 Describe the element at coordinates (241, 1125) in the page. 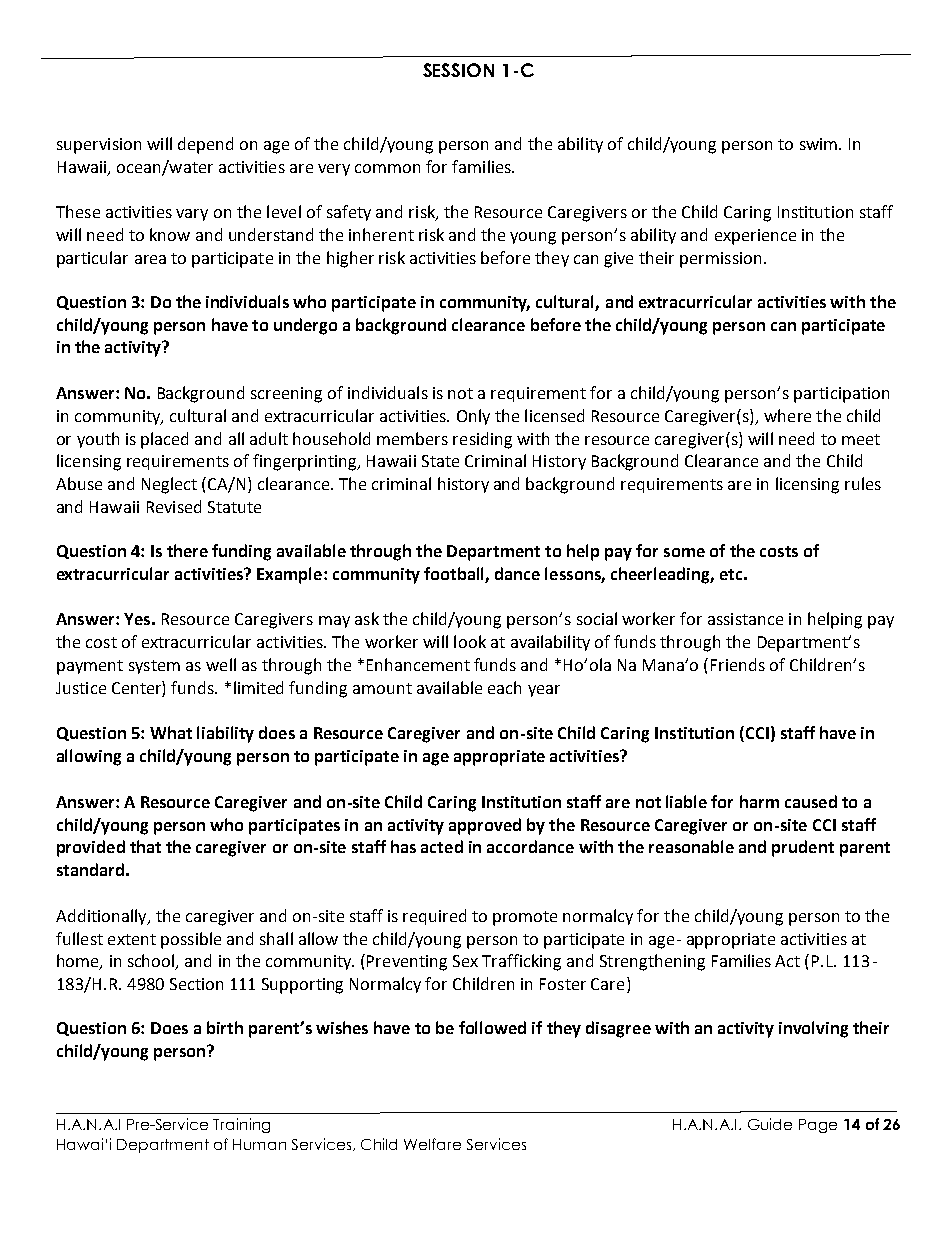

I see `Training` at that location.
